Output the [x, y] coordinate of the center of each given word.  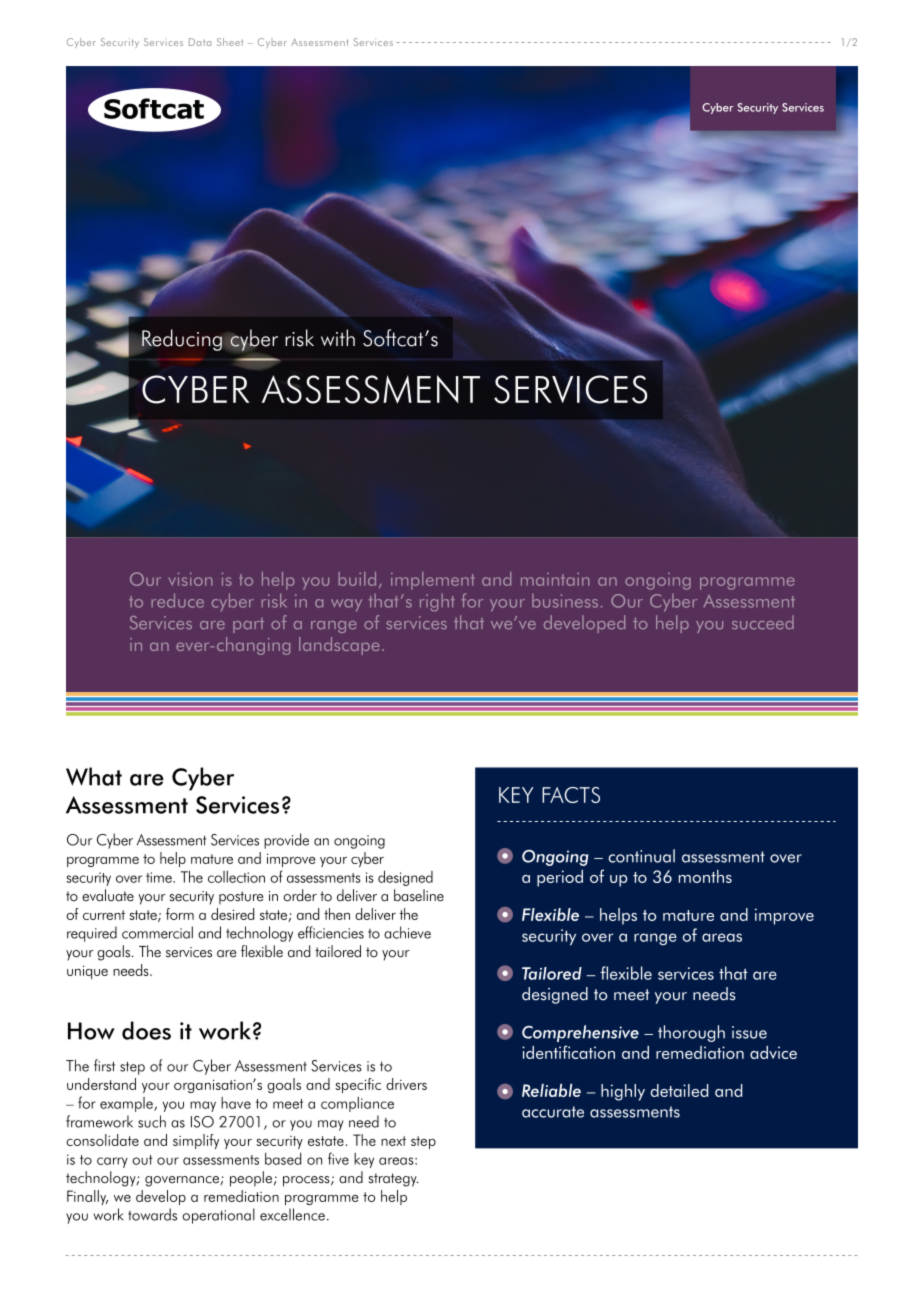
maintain [555, 579]
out [142, 1160]
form [180, 914]
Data [200, 42]
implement [432, 581]
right [437, 602]
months [705, 876]
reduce [178, 600]
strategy [393, 1180]
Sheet [230, 42]
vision [190, 579]
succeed [763, 622]
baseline [419, 895]
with [338, 337]
